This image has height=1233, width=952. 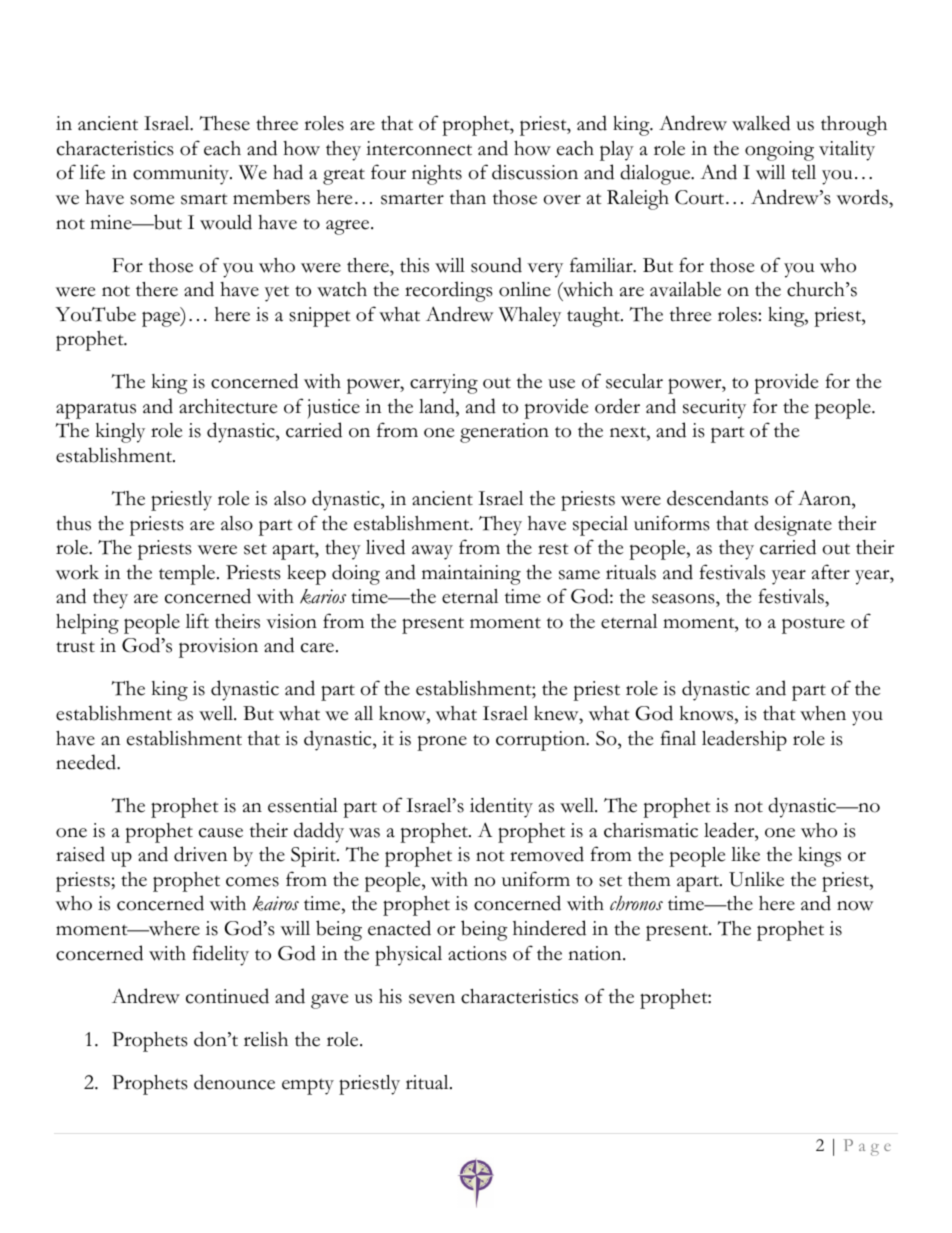 I want to click on prone, so click(x=442, y=743).
